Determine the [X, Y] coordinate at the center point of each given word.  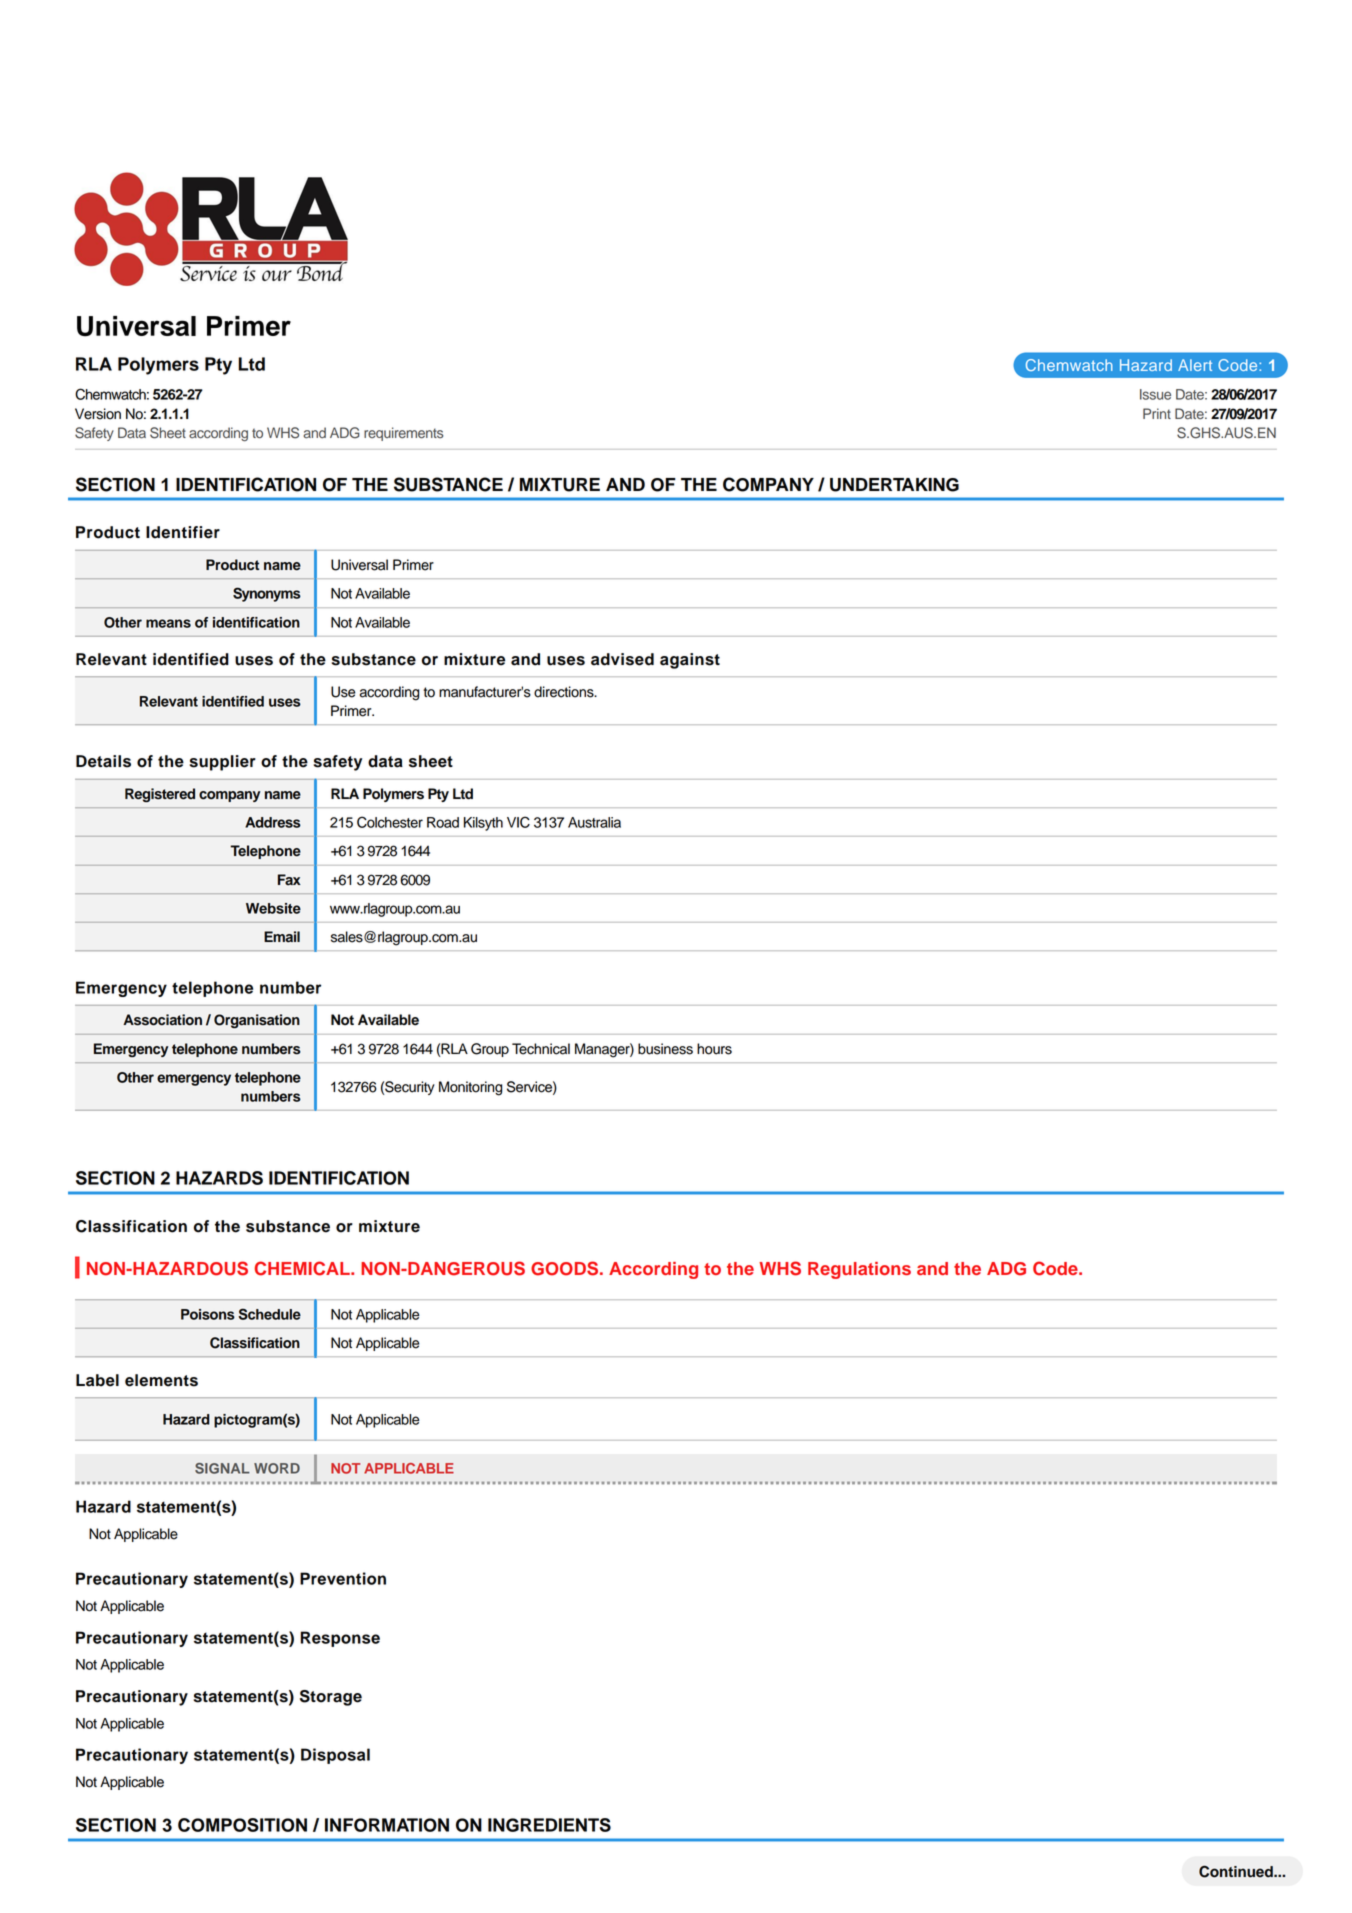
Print [1157, 413]
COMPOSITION [242, 1825]
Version [98, 414]
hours [714, 1049]
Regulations [859, 1270]
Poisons [208, 1314]
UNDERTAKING [894, 485]
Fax [289, 880]
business [665, 1049]
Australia [594, 822]
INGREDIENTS [549, 1825]
